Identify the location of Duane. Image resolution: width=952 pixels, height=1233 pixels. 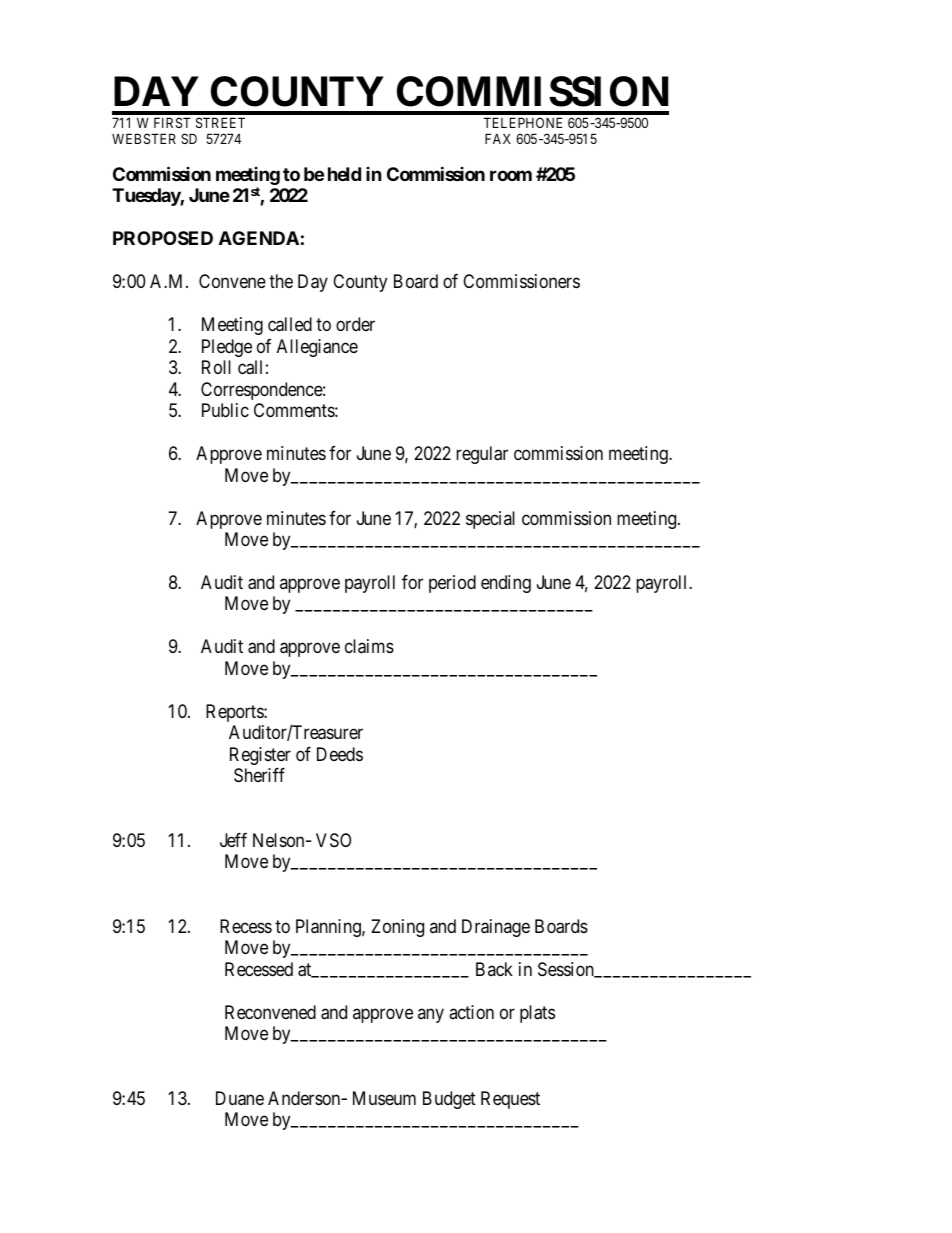
(240, 1098).
